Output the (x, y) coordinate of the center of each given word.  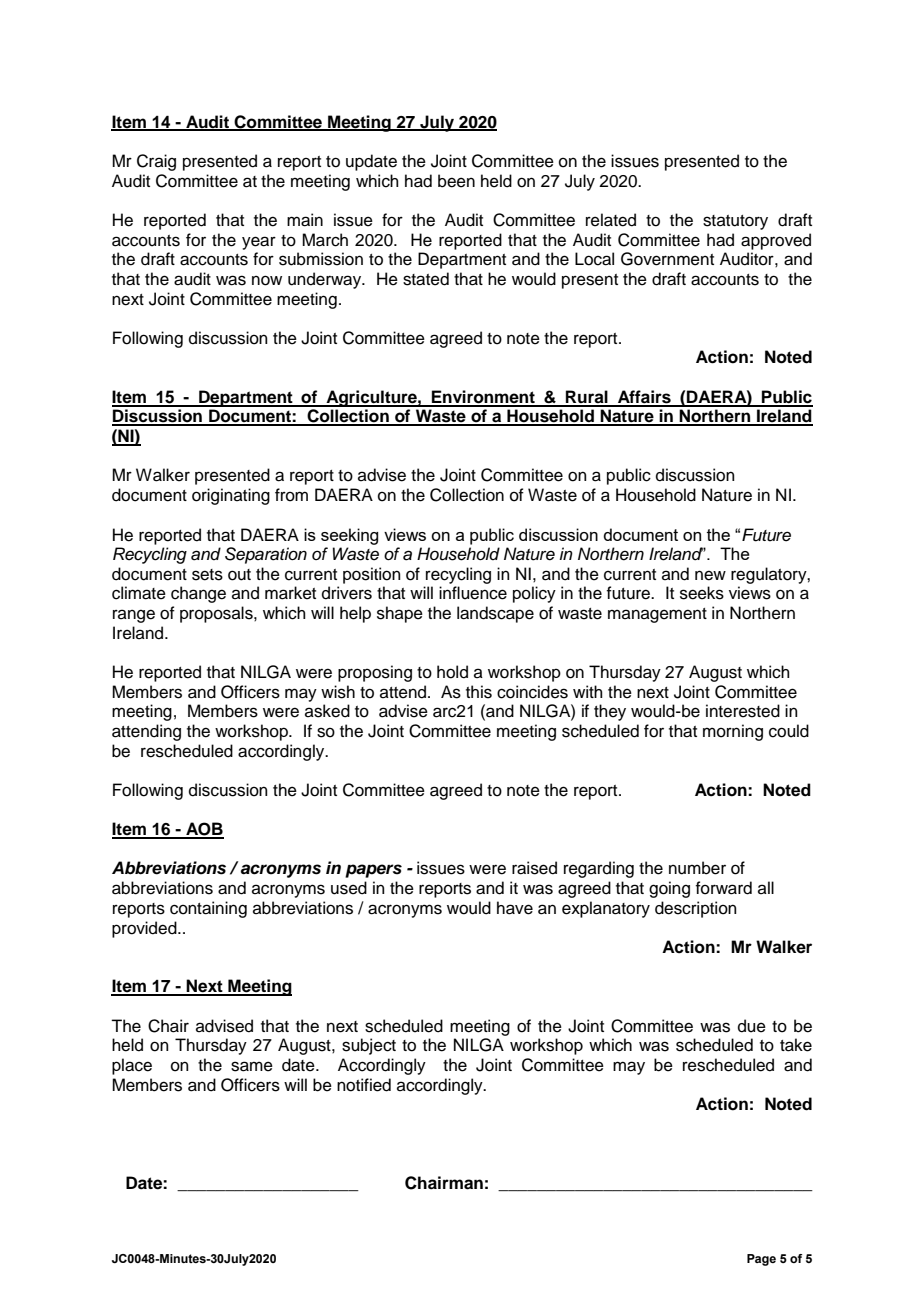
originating (231, 496)
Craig (156, 162)
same (252, 1066)
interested (743, 711)
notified (364, 1085)
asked (327, 711)
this (479, 692)
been (456, 181)
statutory (735, 222)
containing (208, 909)
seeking (349, 536)
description (696, 909)
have (515, 908)
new (710, 575)
